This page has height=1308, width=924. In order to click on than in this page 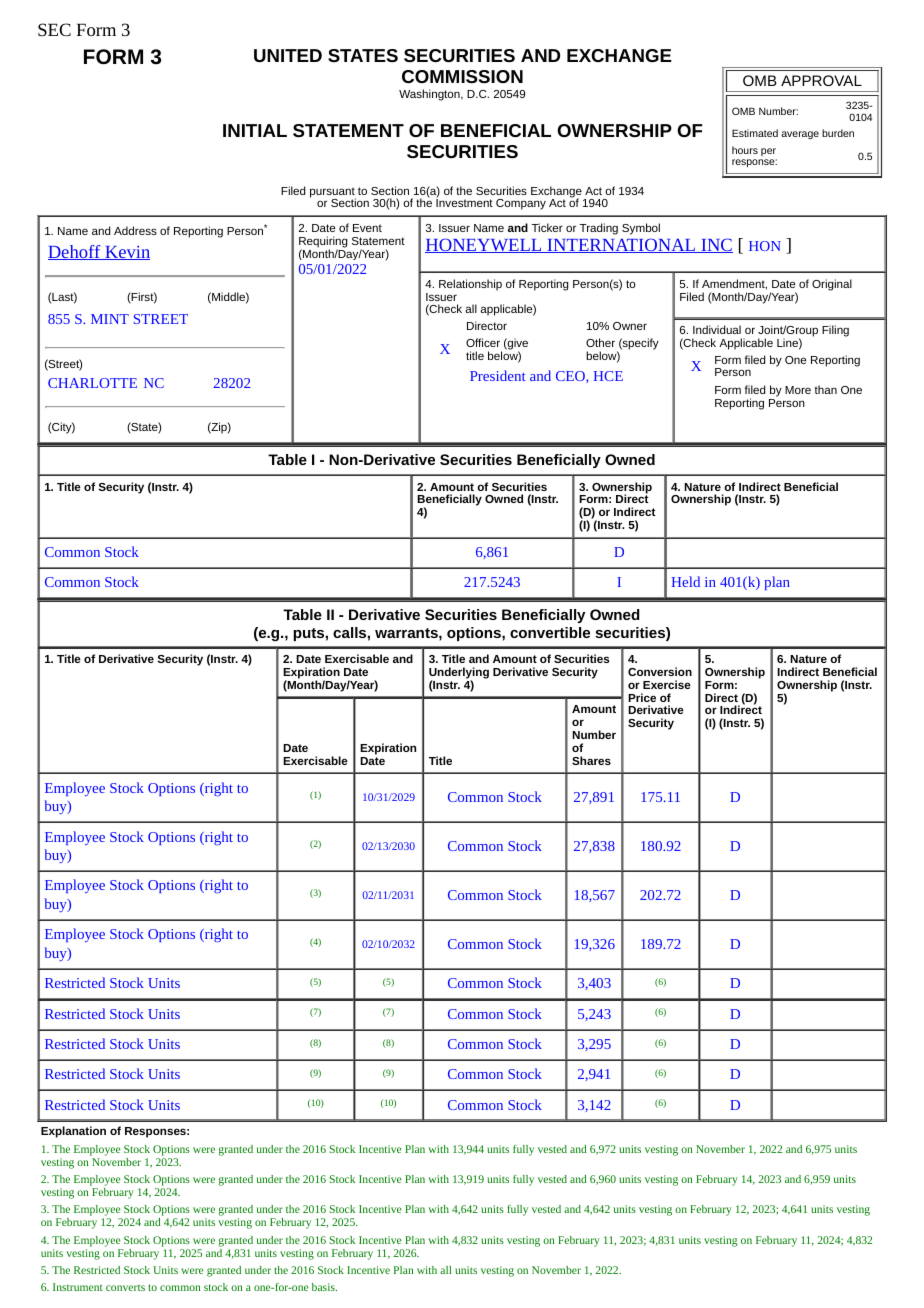, I will do `click(826, 389)`.
